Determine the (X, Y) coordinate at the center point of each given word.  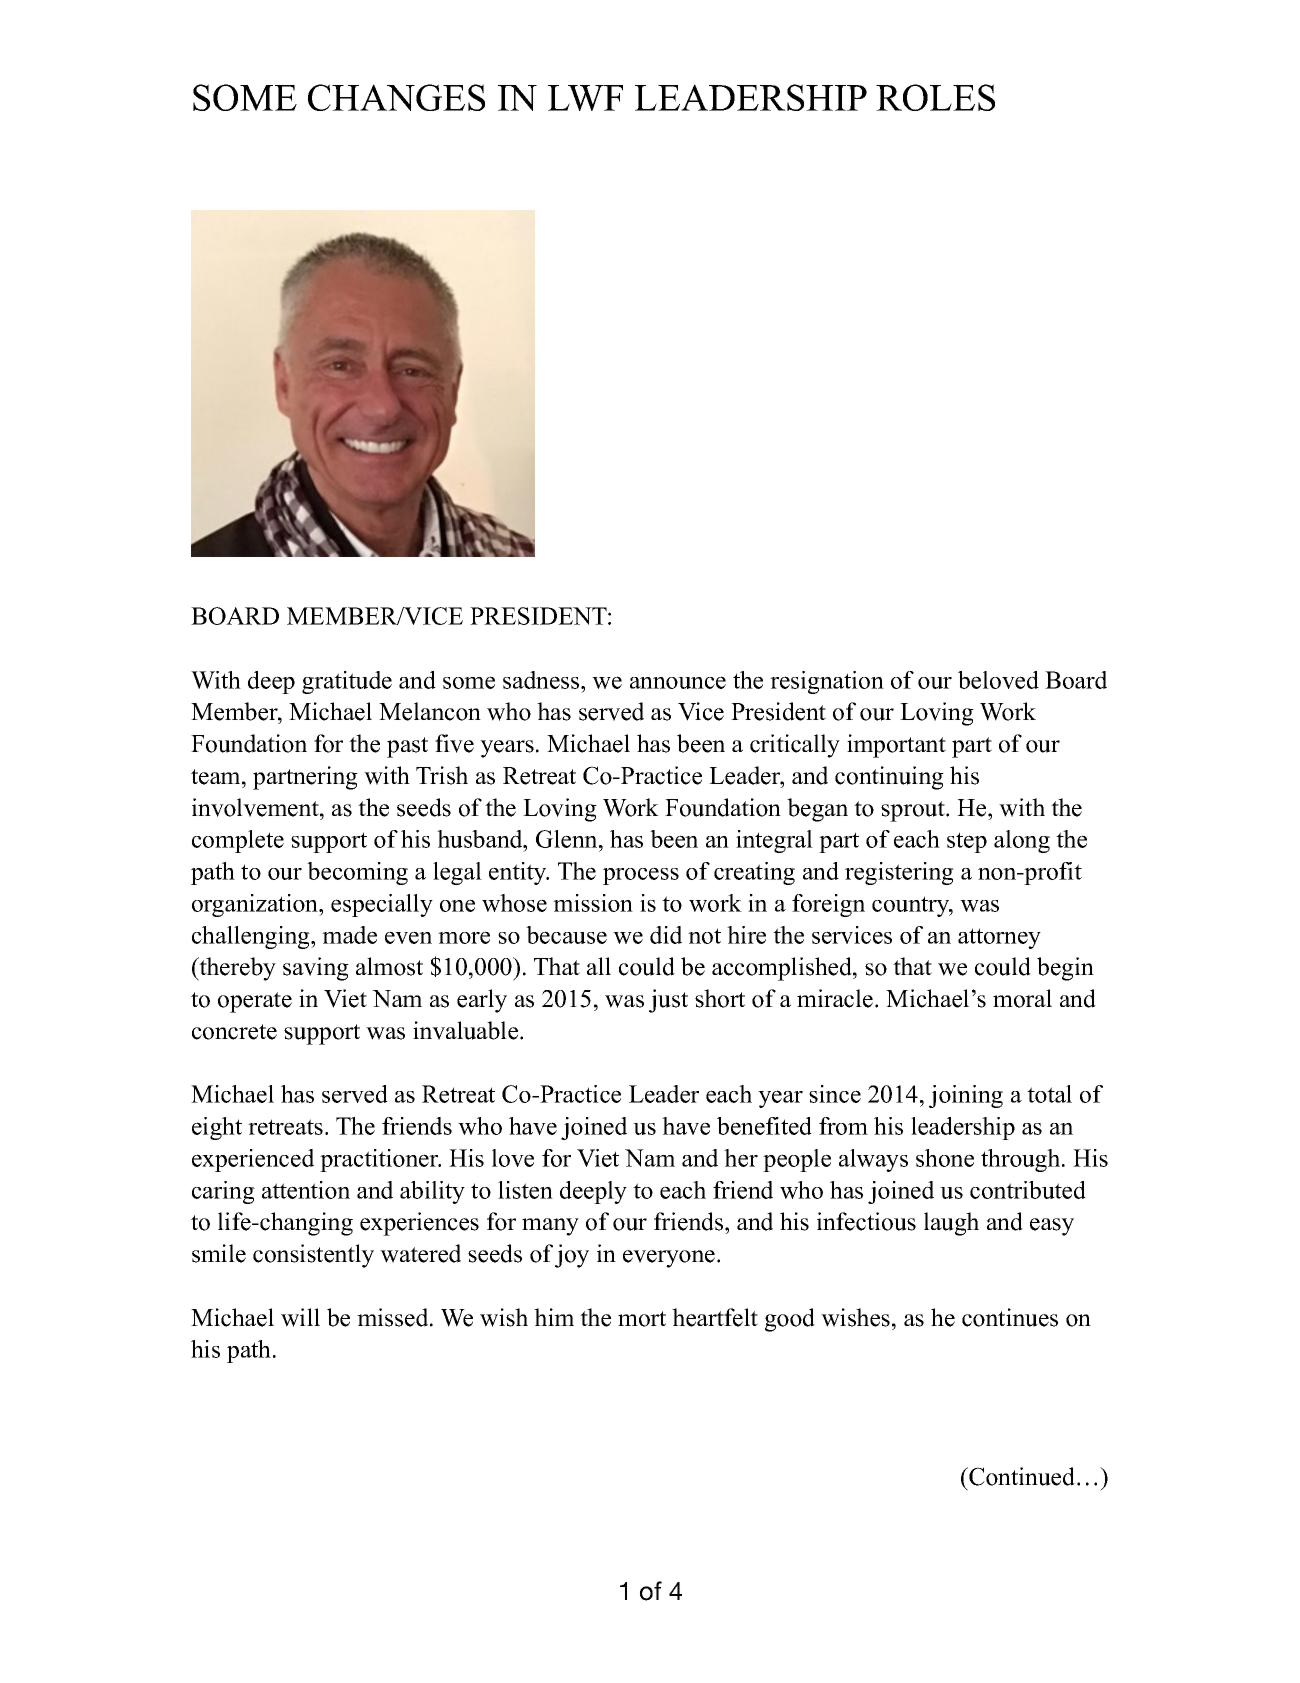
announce (678, 682)
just (668, 1001)
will (300, 1317)
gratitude (347, 682)
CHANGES (396, 97)
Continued (1021, 1476)
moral (1022, 998)
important (896, 746)
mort (642, 1319)
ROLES (935, 97)
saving (316, 969)
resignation (827, 682)
